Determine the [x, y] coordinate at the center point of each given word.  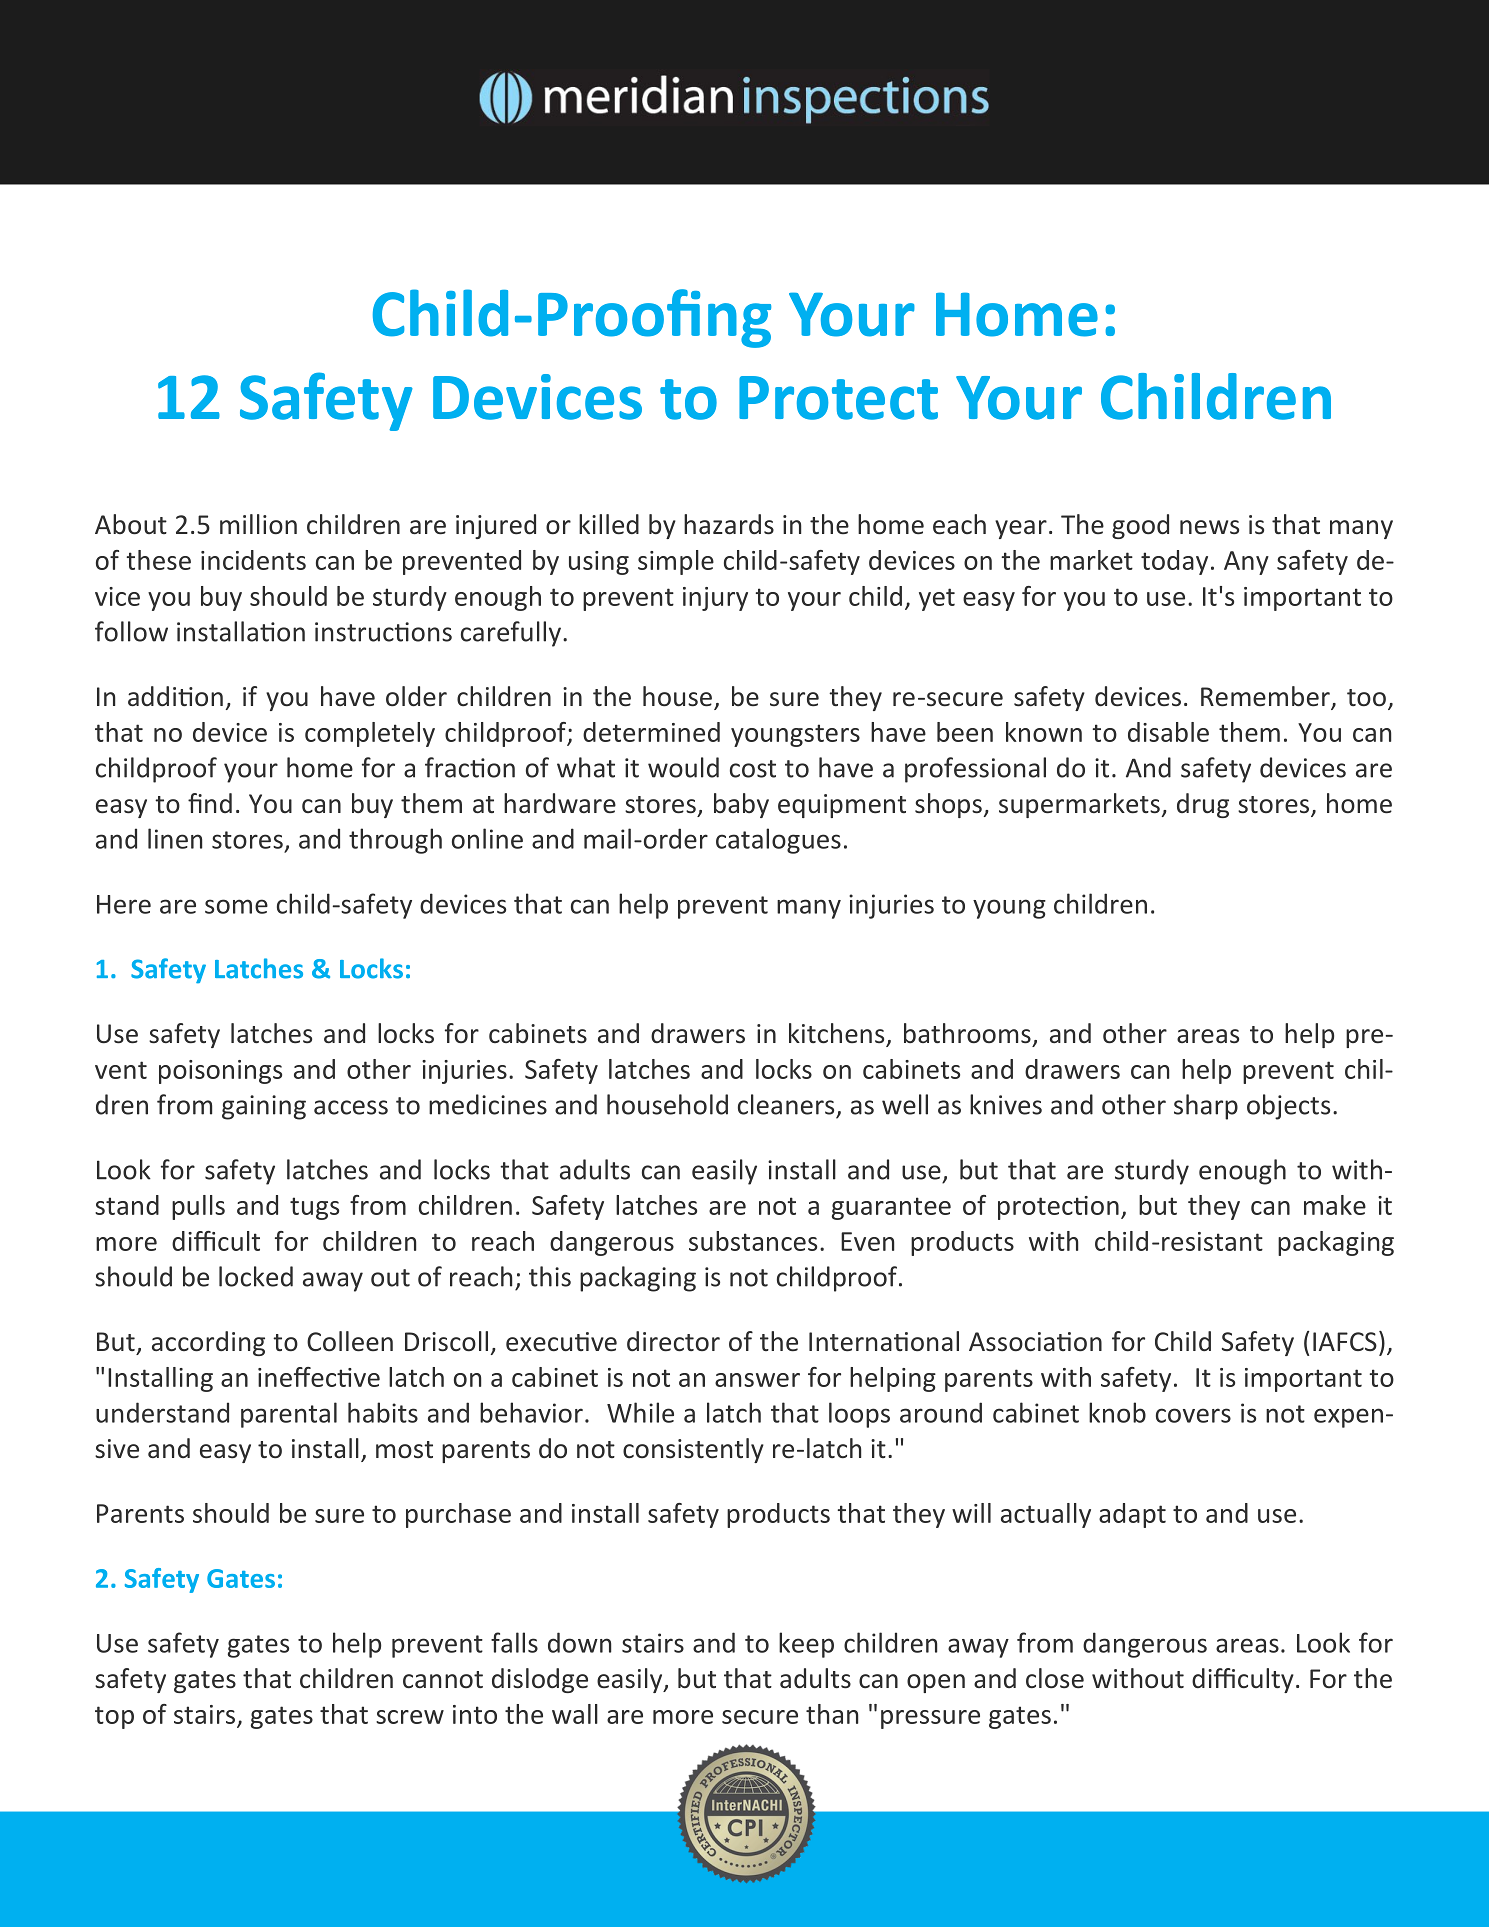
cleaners [786, 1104]
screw [410, 1717]
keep [806, 1645]
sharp [1206, 1107]
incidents [253, 560]
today [1174, 562]
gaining [264, 1107]
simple [676, 562]
